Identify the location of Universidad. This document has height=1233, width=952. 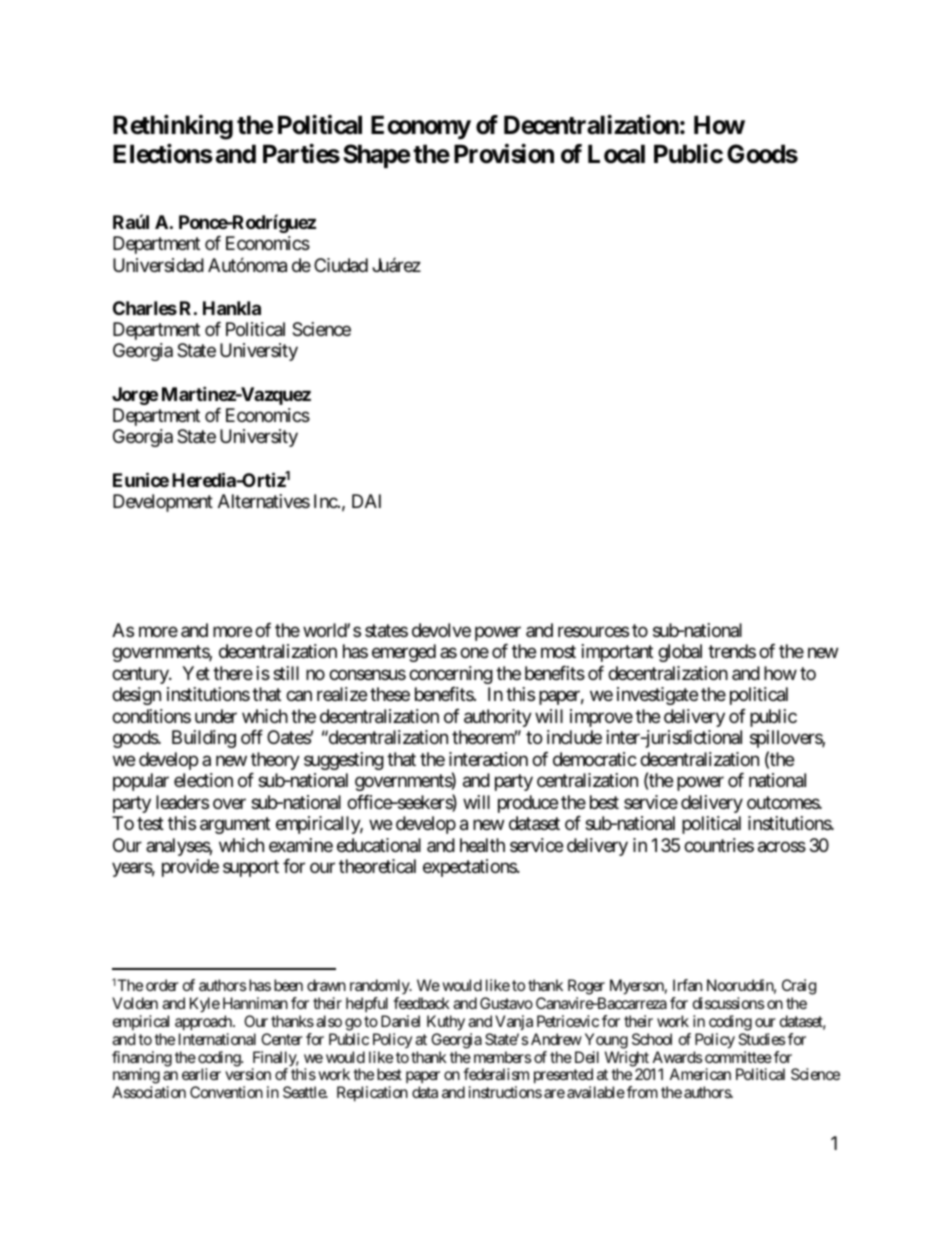
(158, 265).
